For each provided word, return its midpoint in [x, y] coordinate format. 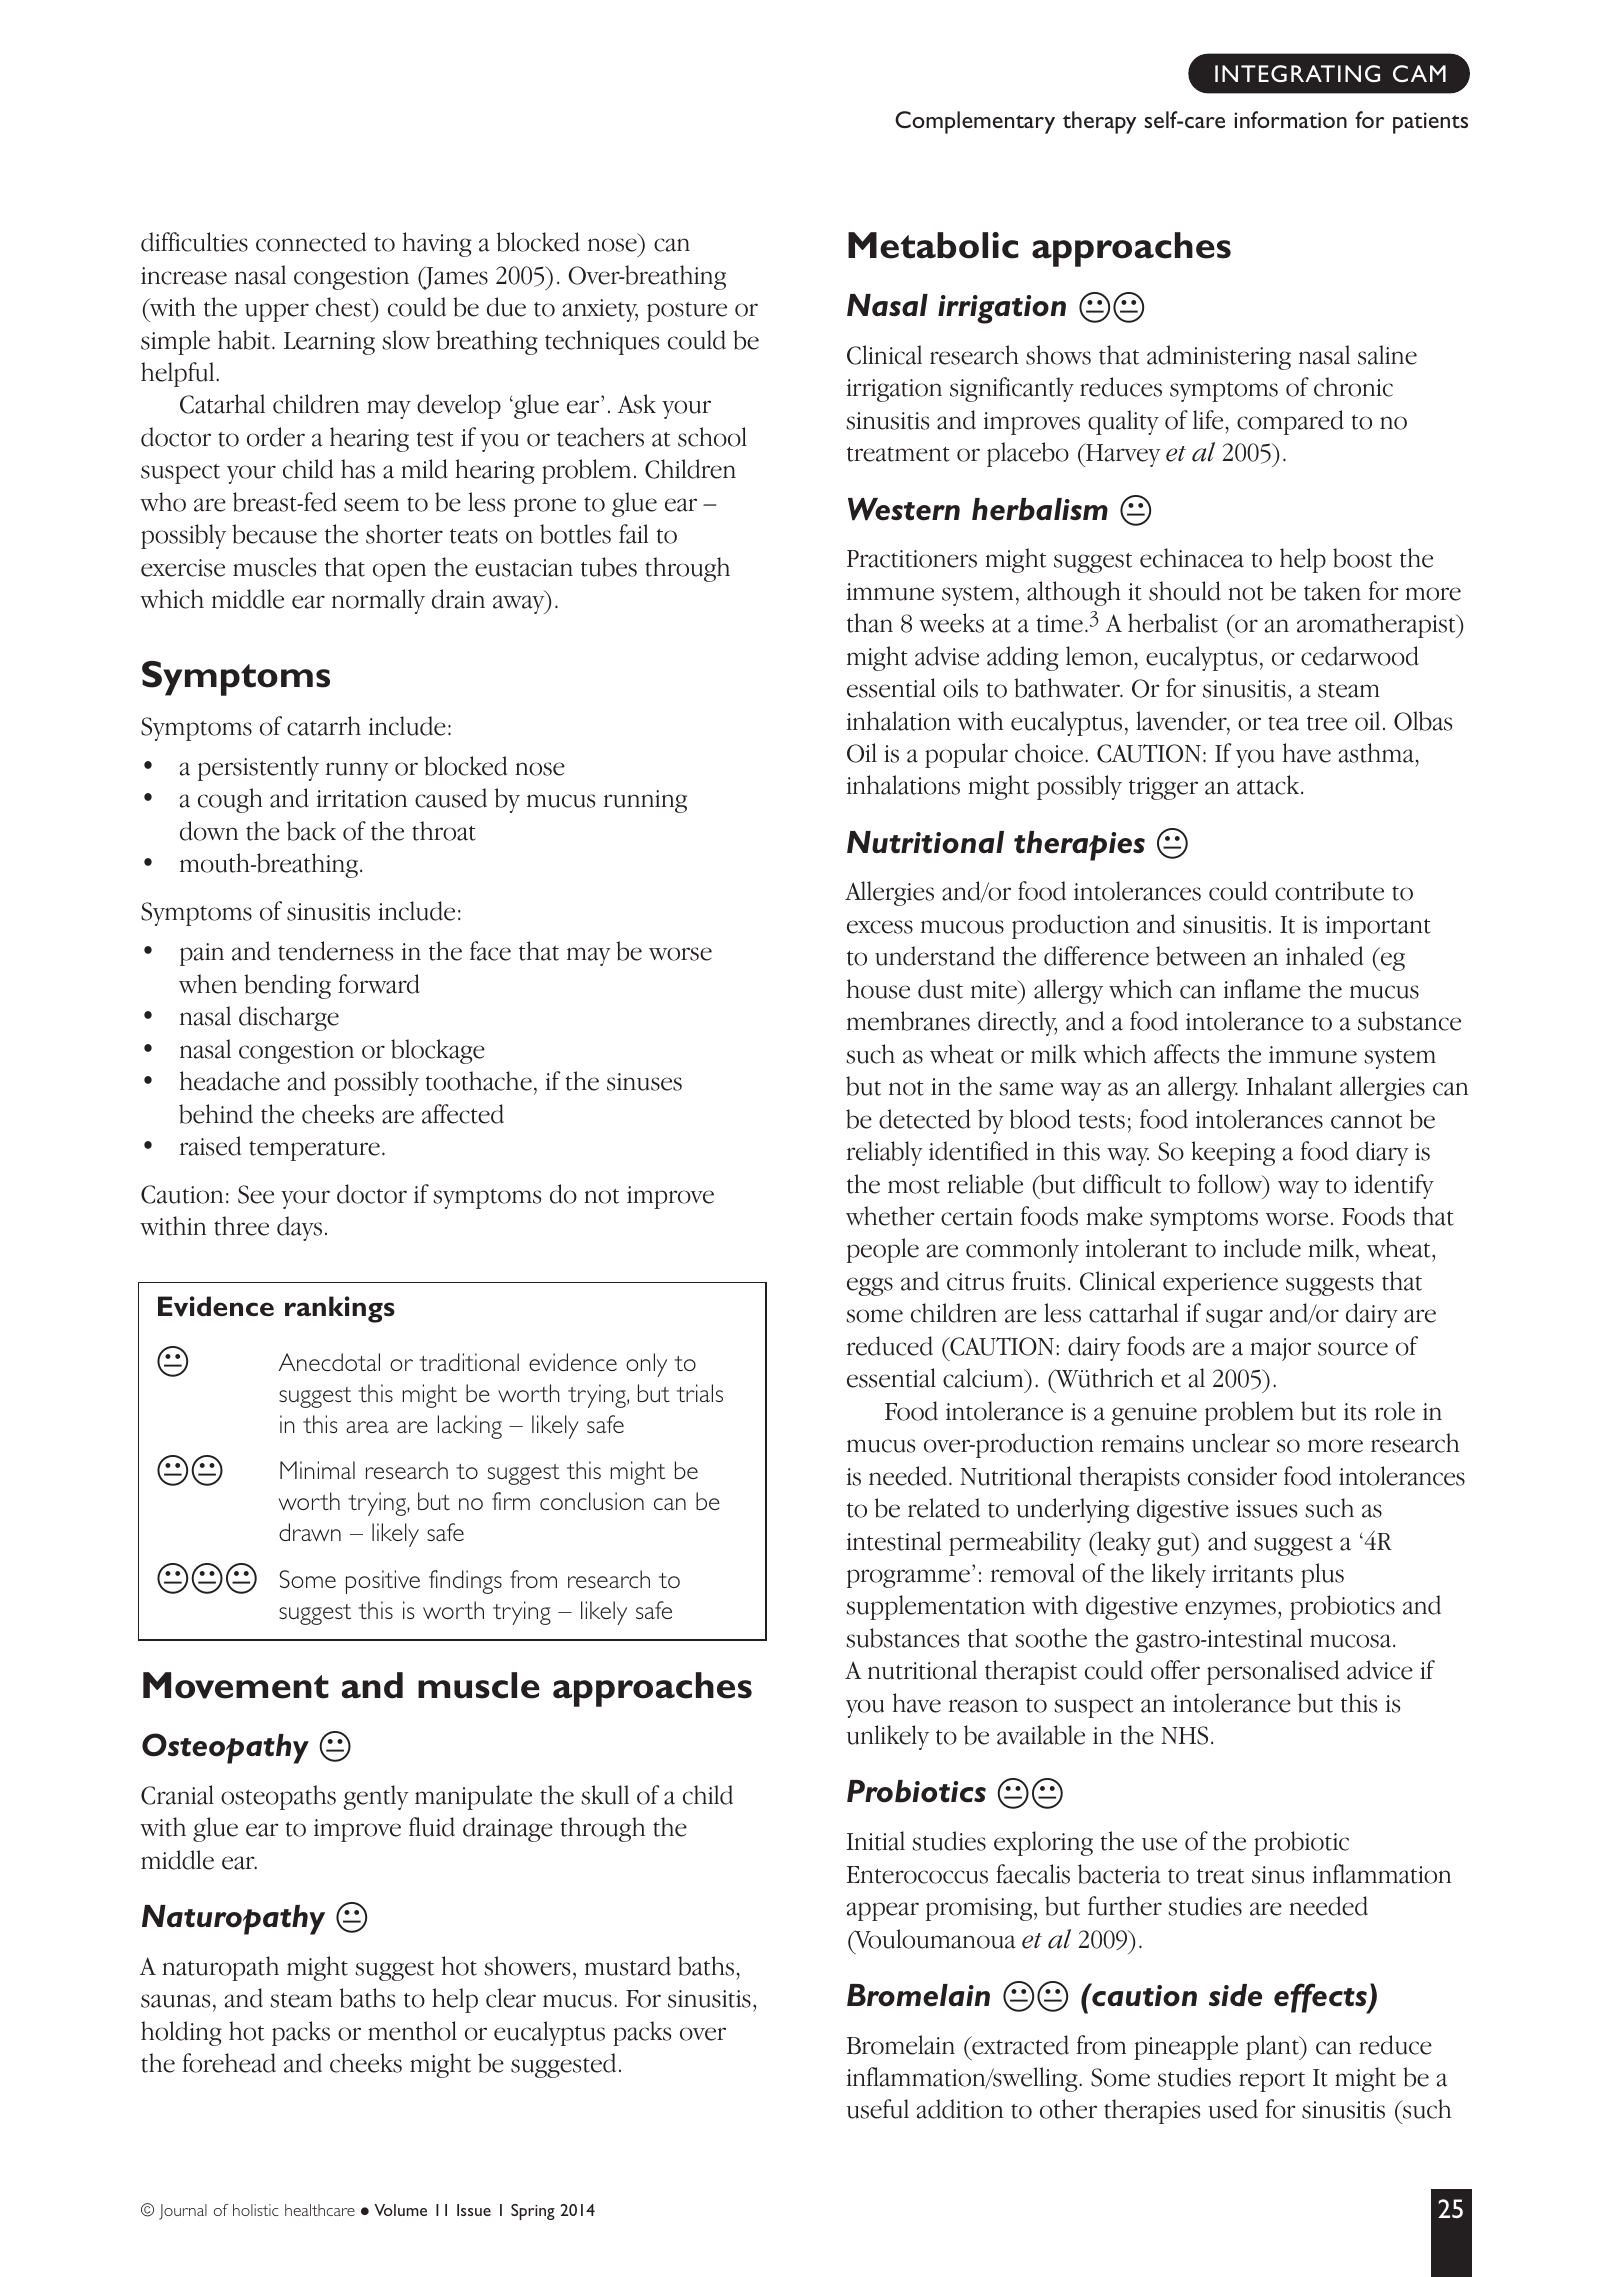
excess [880, 927]
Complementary [975, 122]
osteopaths [278, 1797]
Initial [876, 1841]
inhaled [1325, 956]
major [1280, 1349]
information [1290, 119]
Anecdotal [329, 1362]
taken [1332, 591]
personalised [1273, 1672]
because [274, 534]
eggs [870, 1286]
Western [904, 509]
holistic [256, 2210]
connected [311, 242]
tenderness [335, 951]
